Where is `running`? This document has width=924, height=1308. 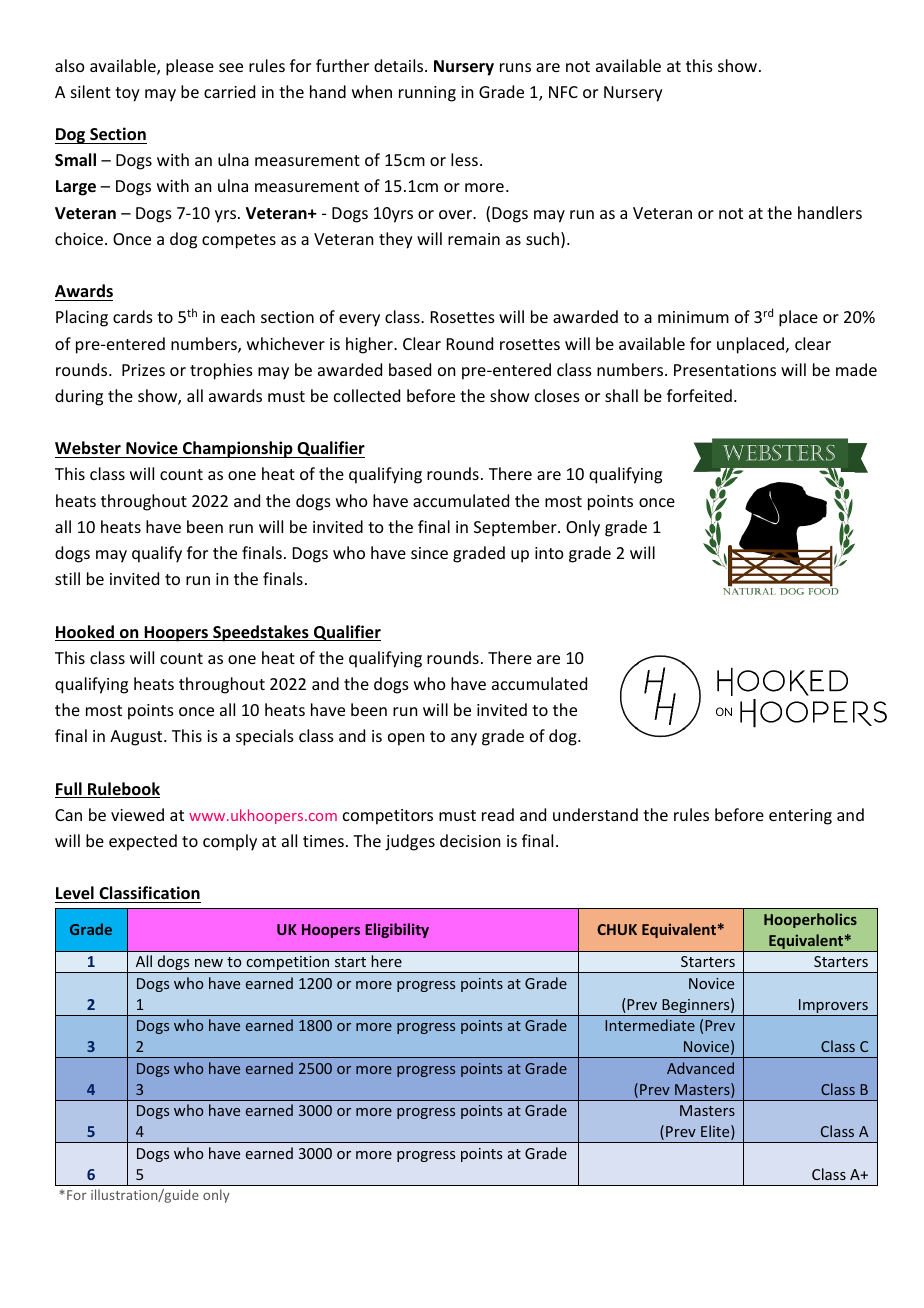
running is located at coordinates (427, 94).
